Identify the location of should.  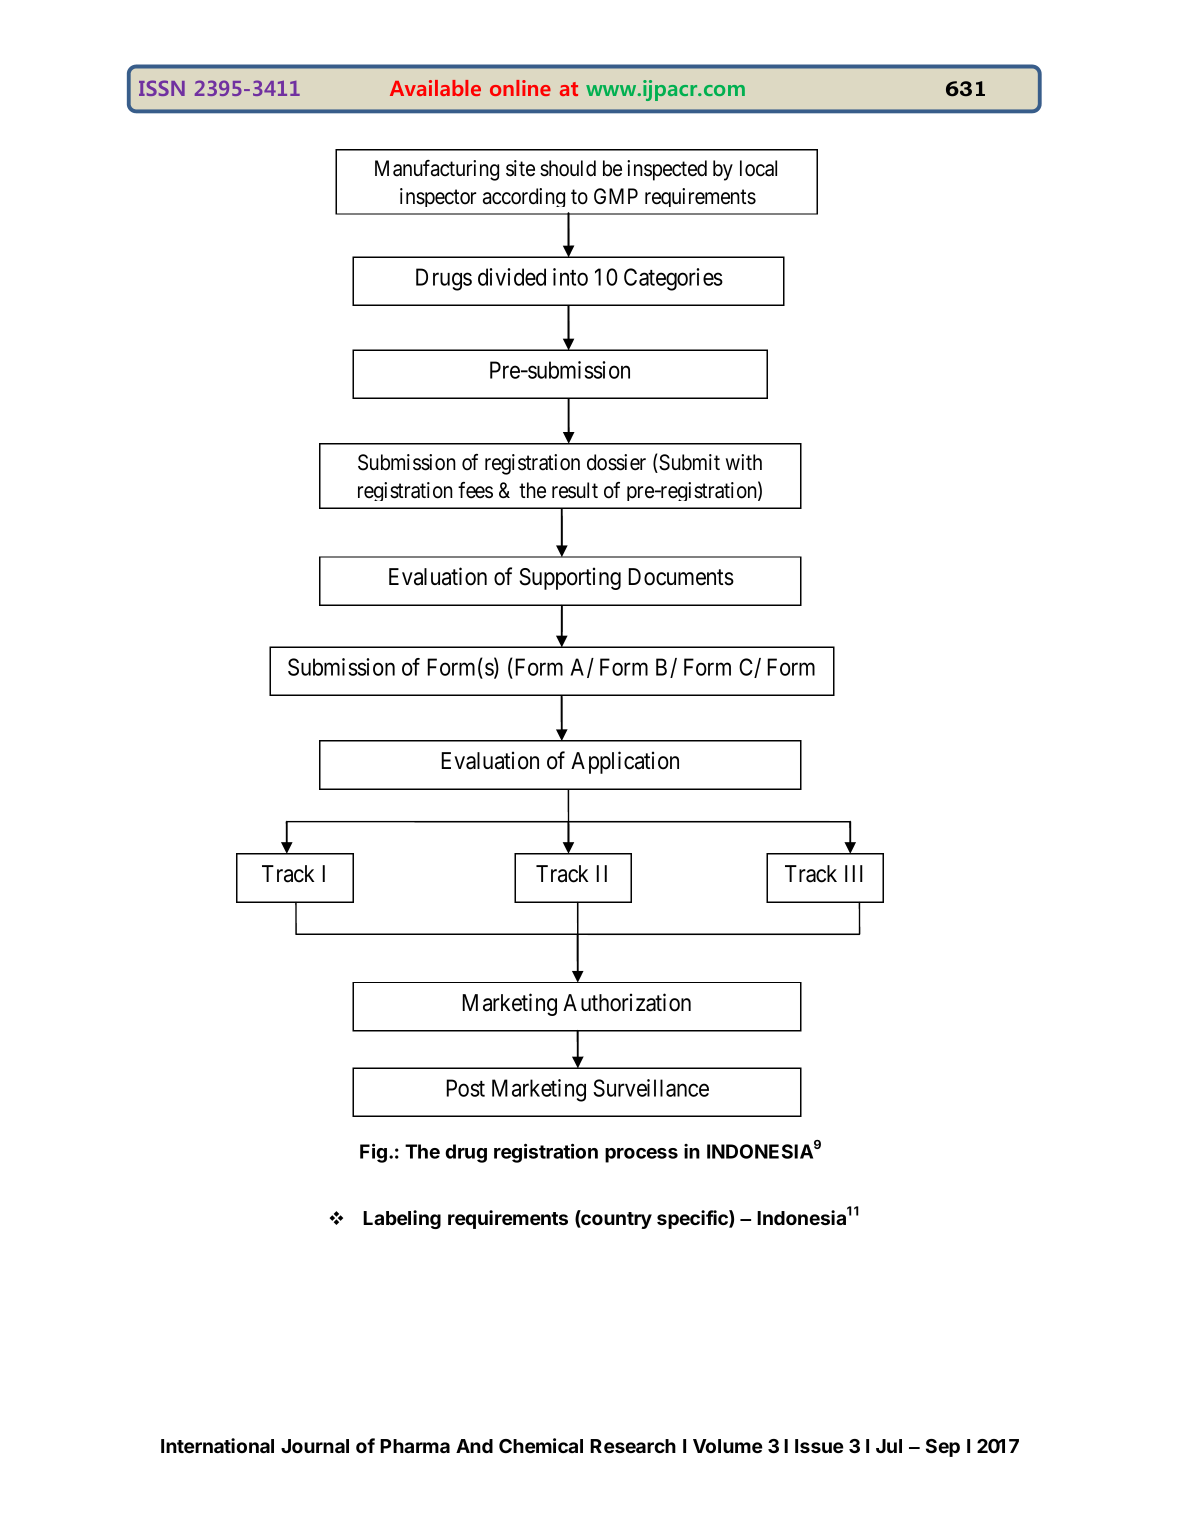
(568, 168).
